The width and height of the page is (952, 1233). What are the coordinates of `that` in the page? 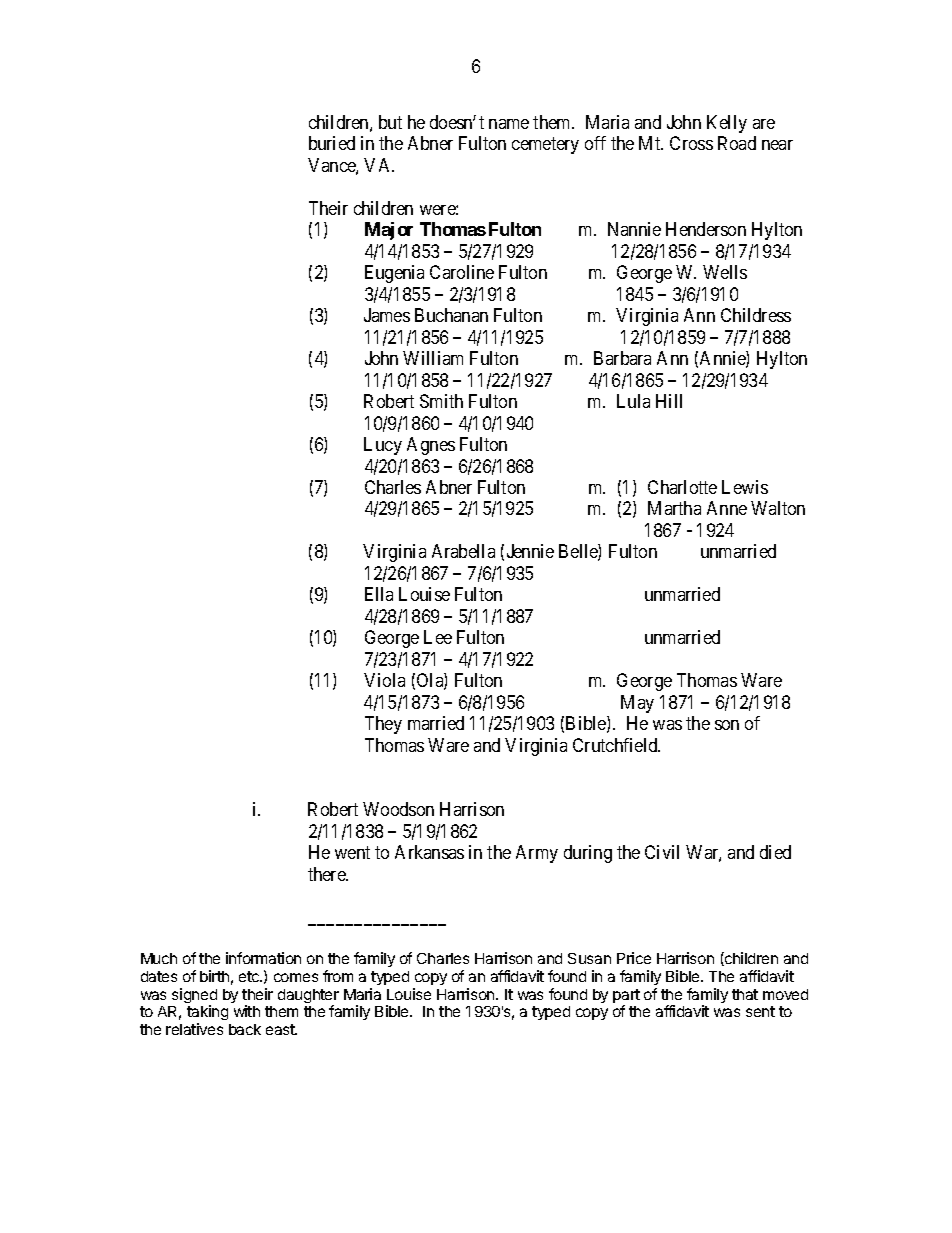 It's located at (745, 994).
